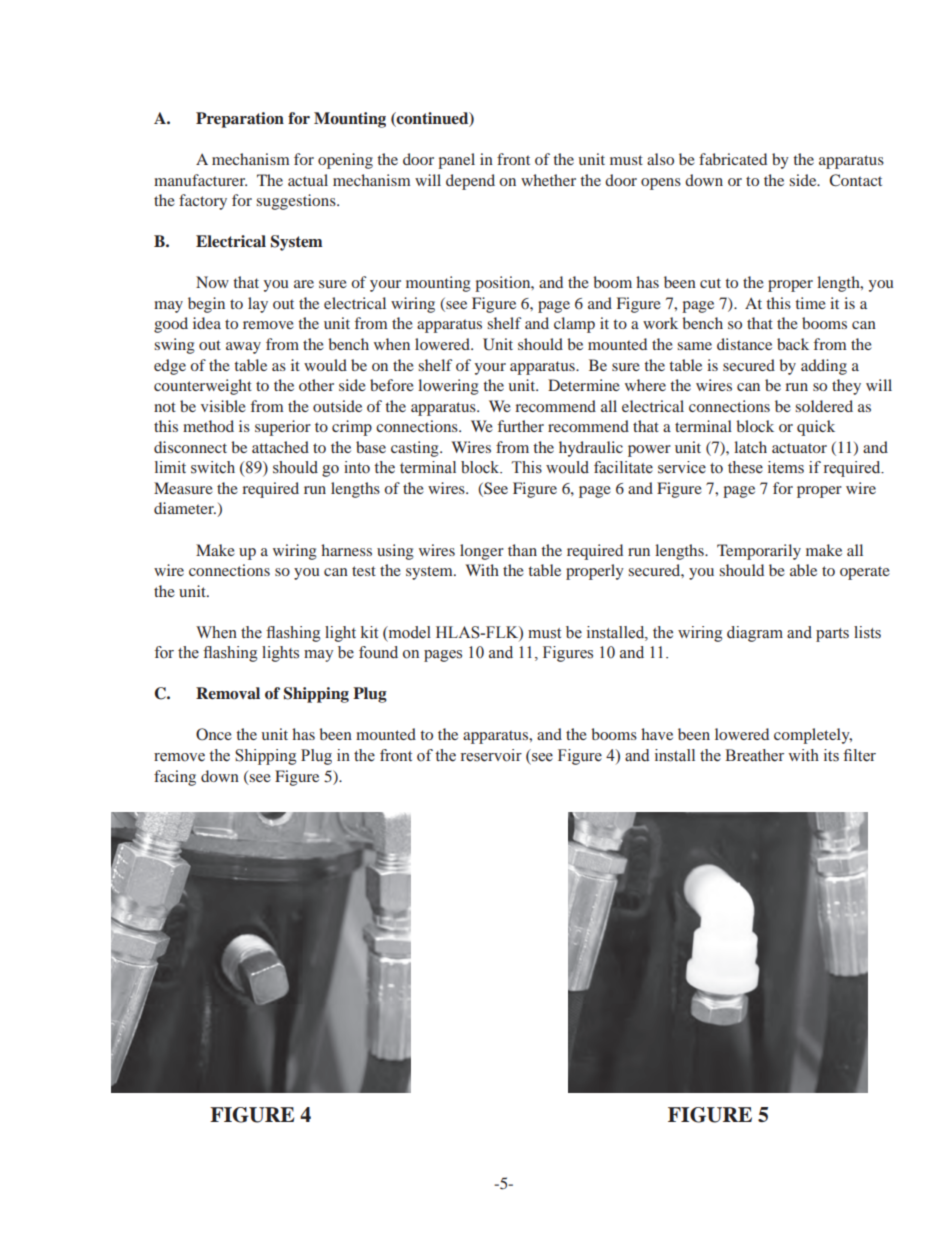  What do you see at coordinates (280, 447) in the screenshot?
I see `attached` at bounding box center [280, 447].
